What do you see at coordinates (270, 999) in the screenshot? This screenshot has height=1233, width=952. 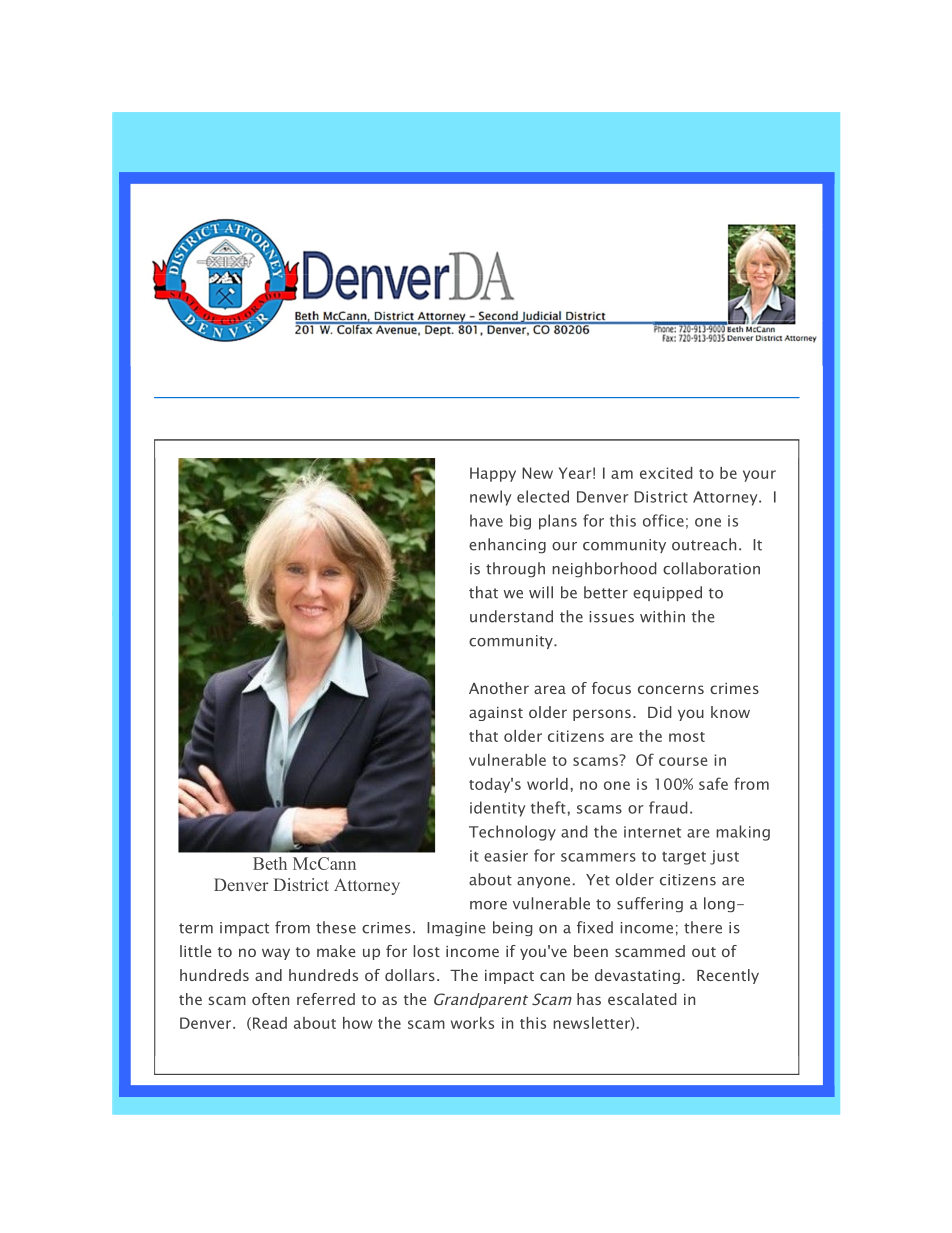 I see `often` at bounding box center [270, 999].
